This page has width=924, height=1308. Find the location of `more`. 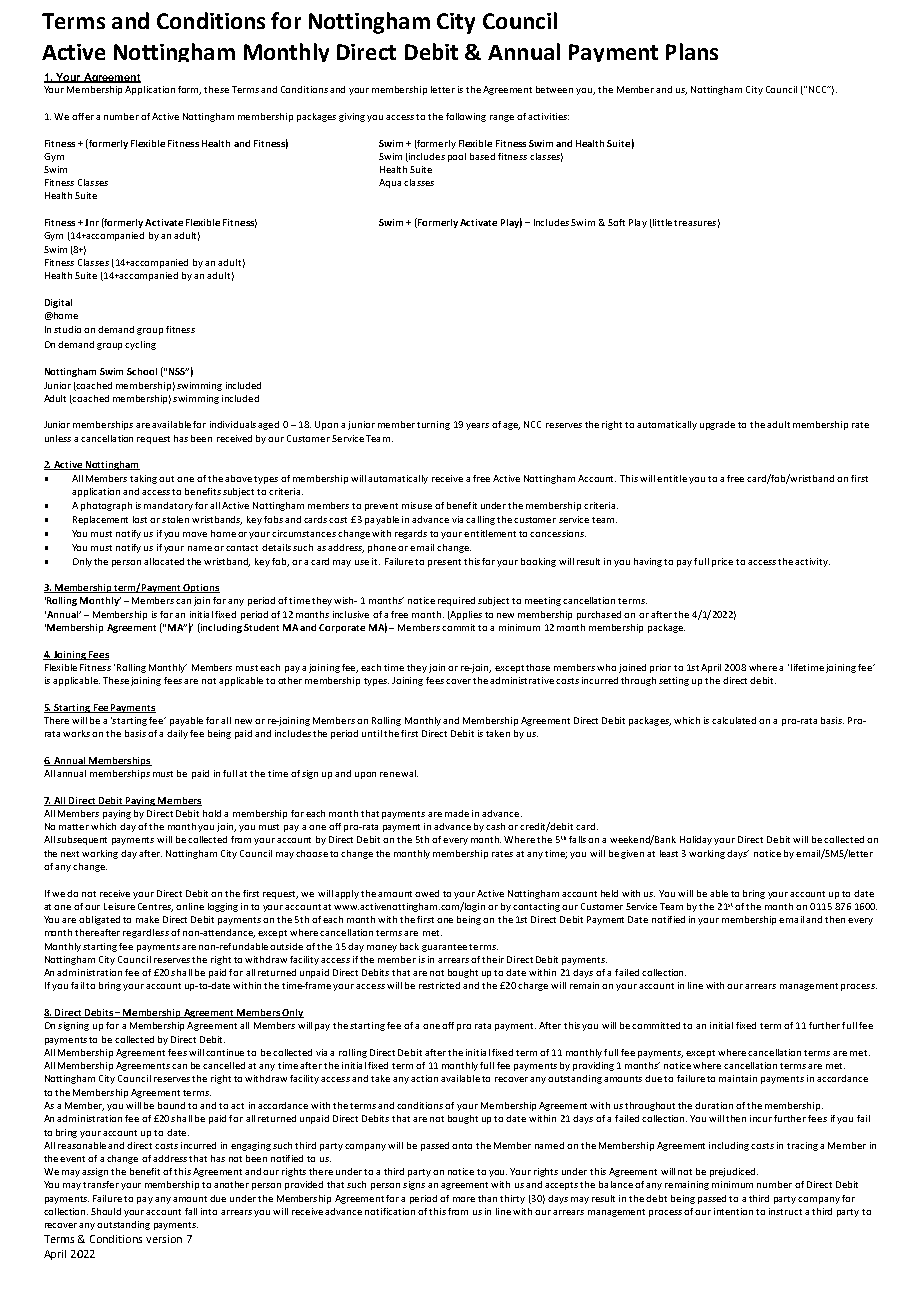

more is located at coordinates (464, 1199).
